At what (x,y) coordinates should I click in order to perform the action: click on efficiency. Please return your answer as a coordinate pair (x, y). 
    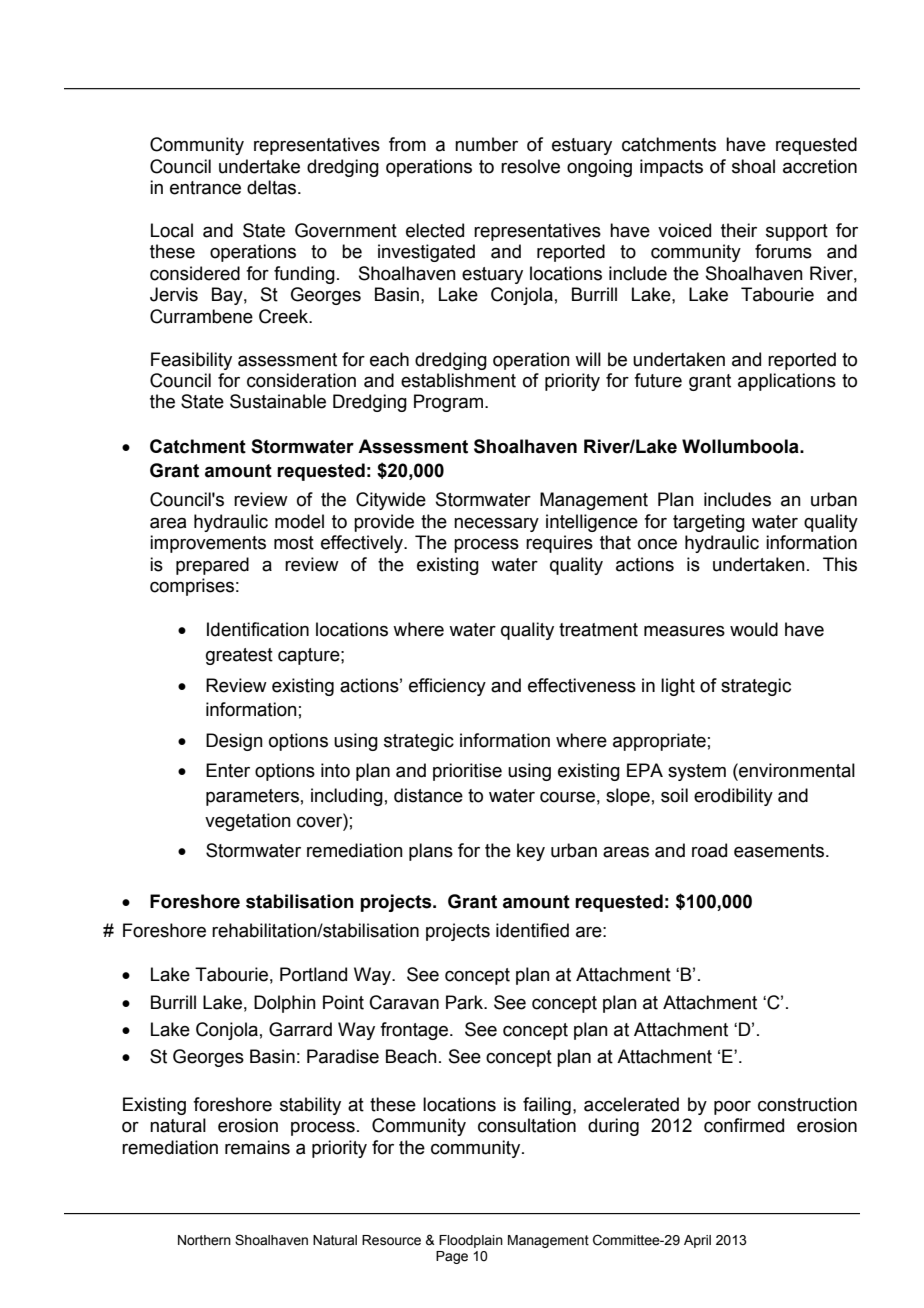
    Looking at the image, I should click on (447, 687).
